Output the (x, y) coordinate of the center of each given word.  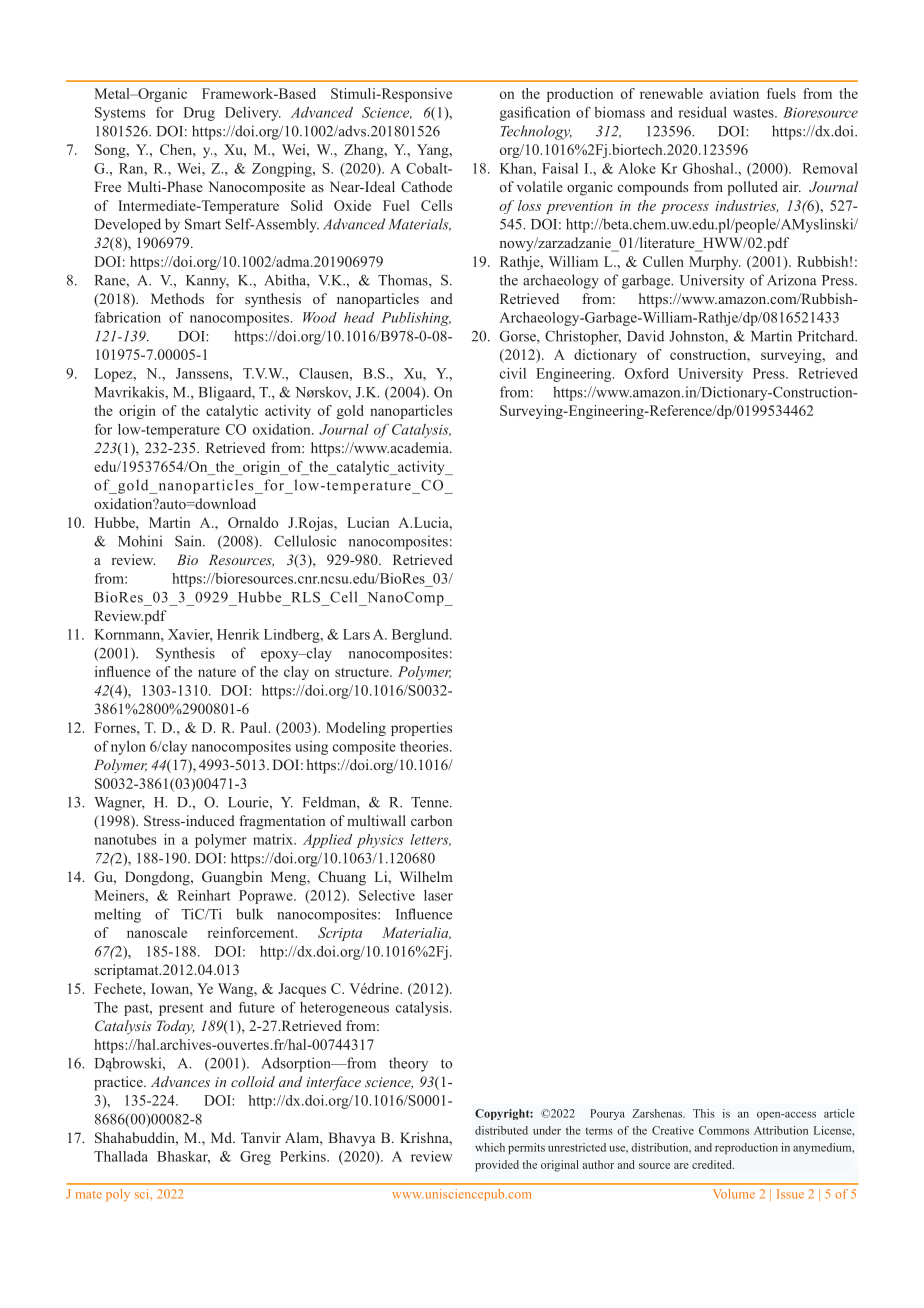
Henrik (238, 634)
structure (363, 672)
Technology (536, 132)
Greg (255, 1158)
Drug (199, 114)
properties (421, 729)
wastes (754, 113)
